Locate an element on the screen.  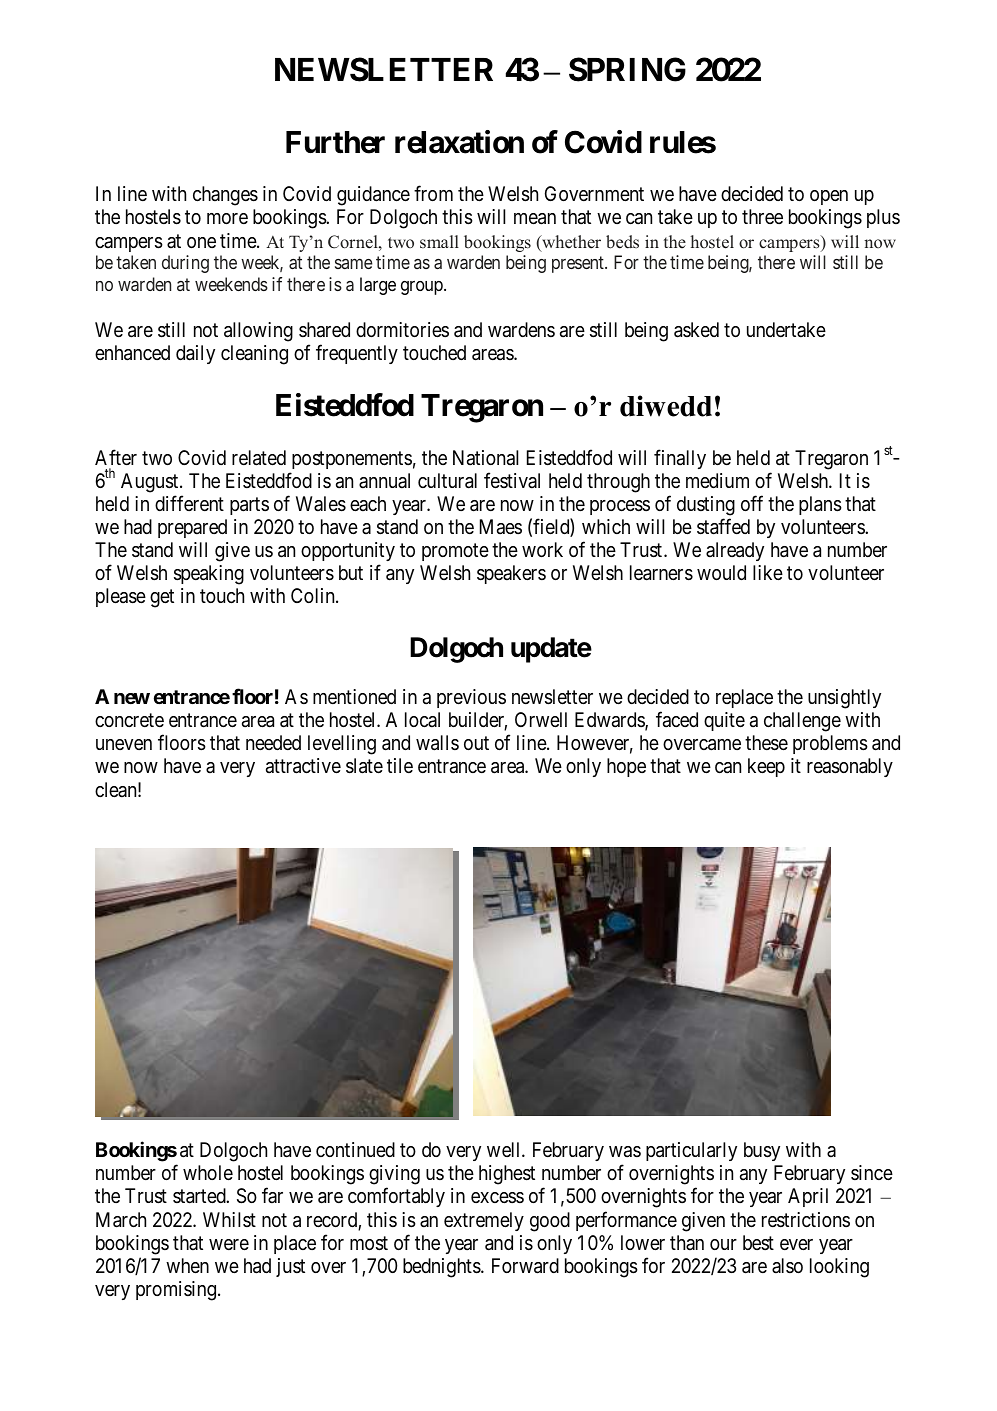
plans is located at coordinates (820, 505).
